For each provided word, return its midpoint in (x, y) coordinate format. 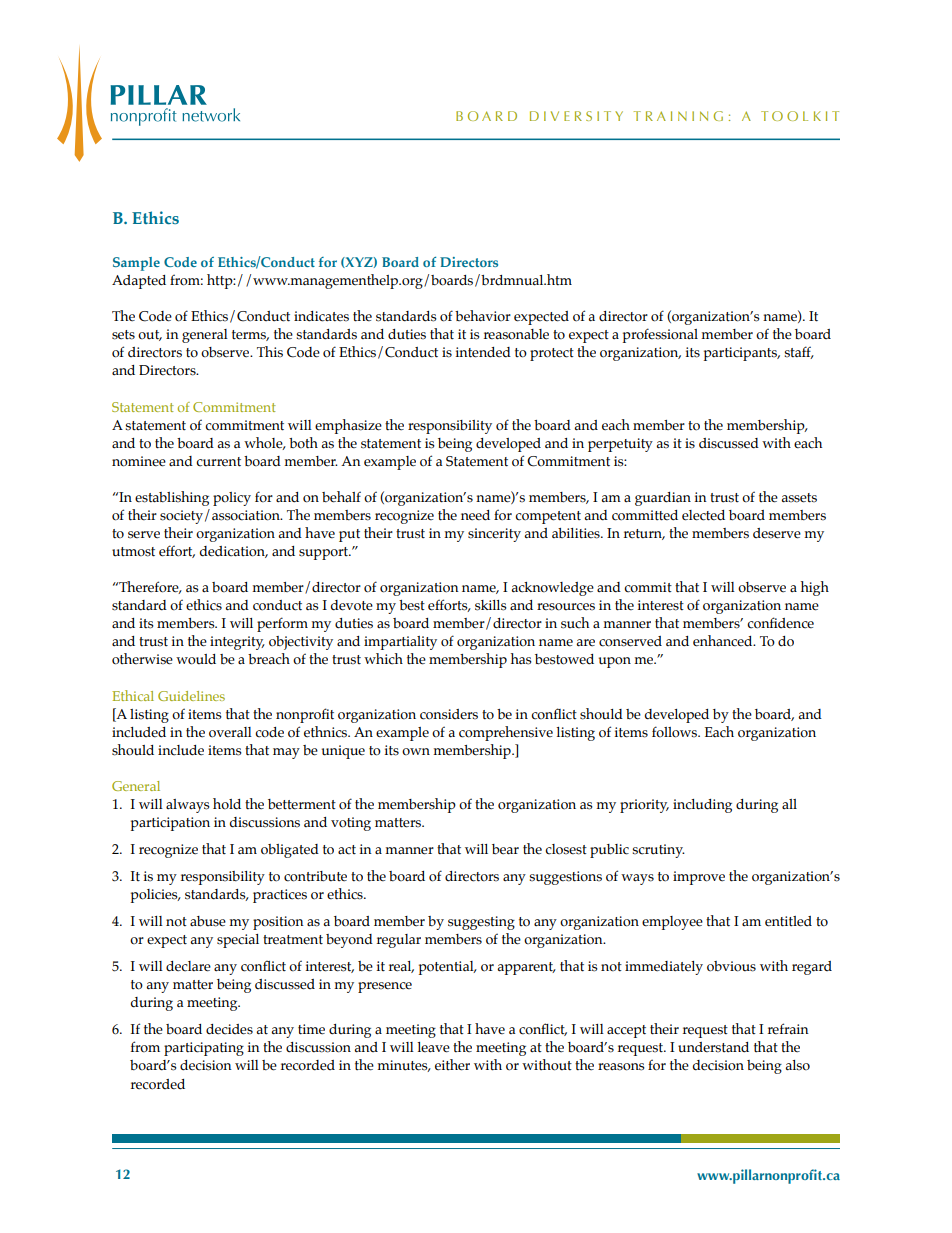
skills (491, 605)
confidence (780, 623)
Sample (136, 264)
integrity (237, 643)
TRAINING (678, 116)
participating (204, 1049)
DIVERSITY (576, 116)
